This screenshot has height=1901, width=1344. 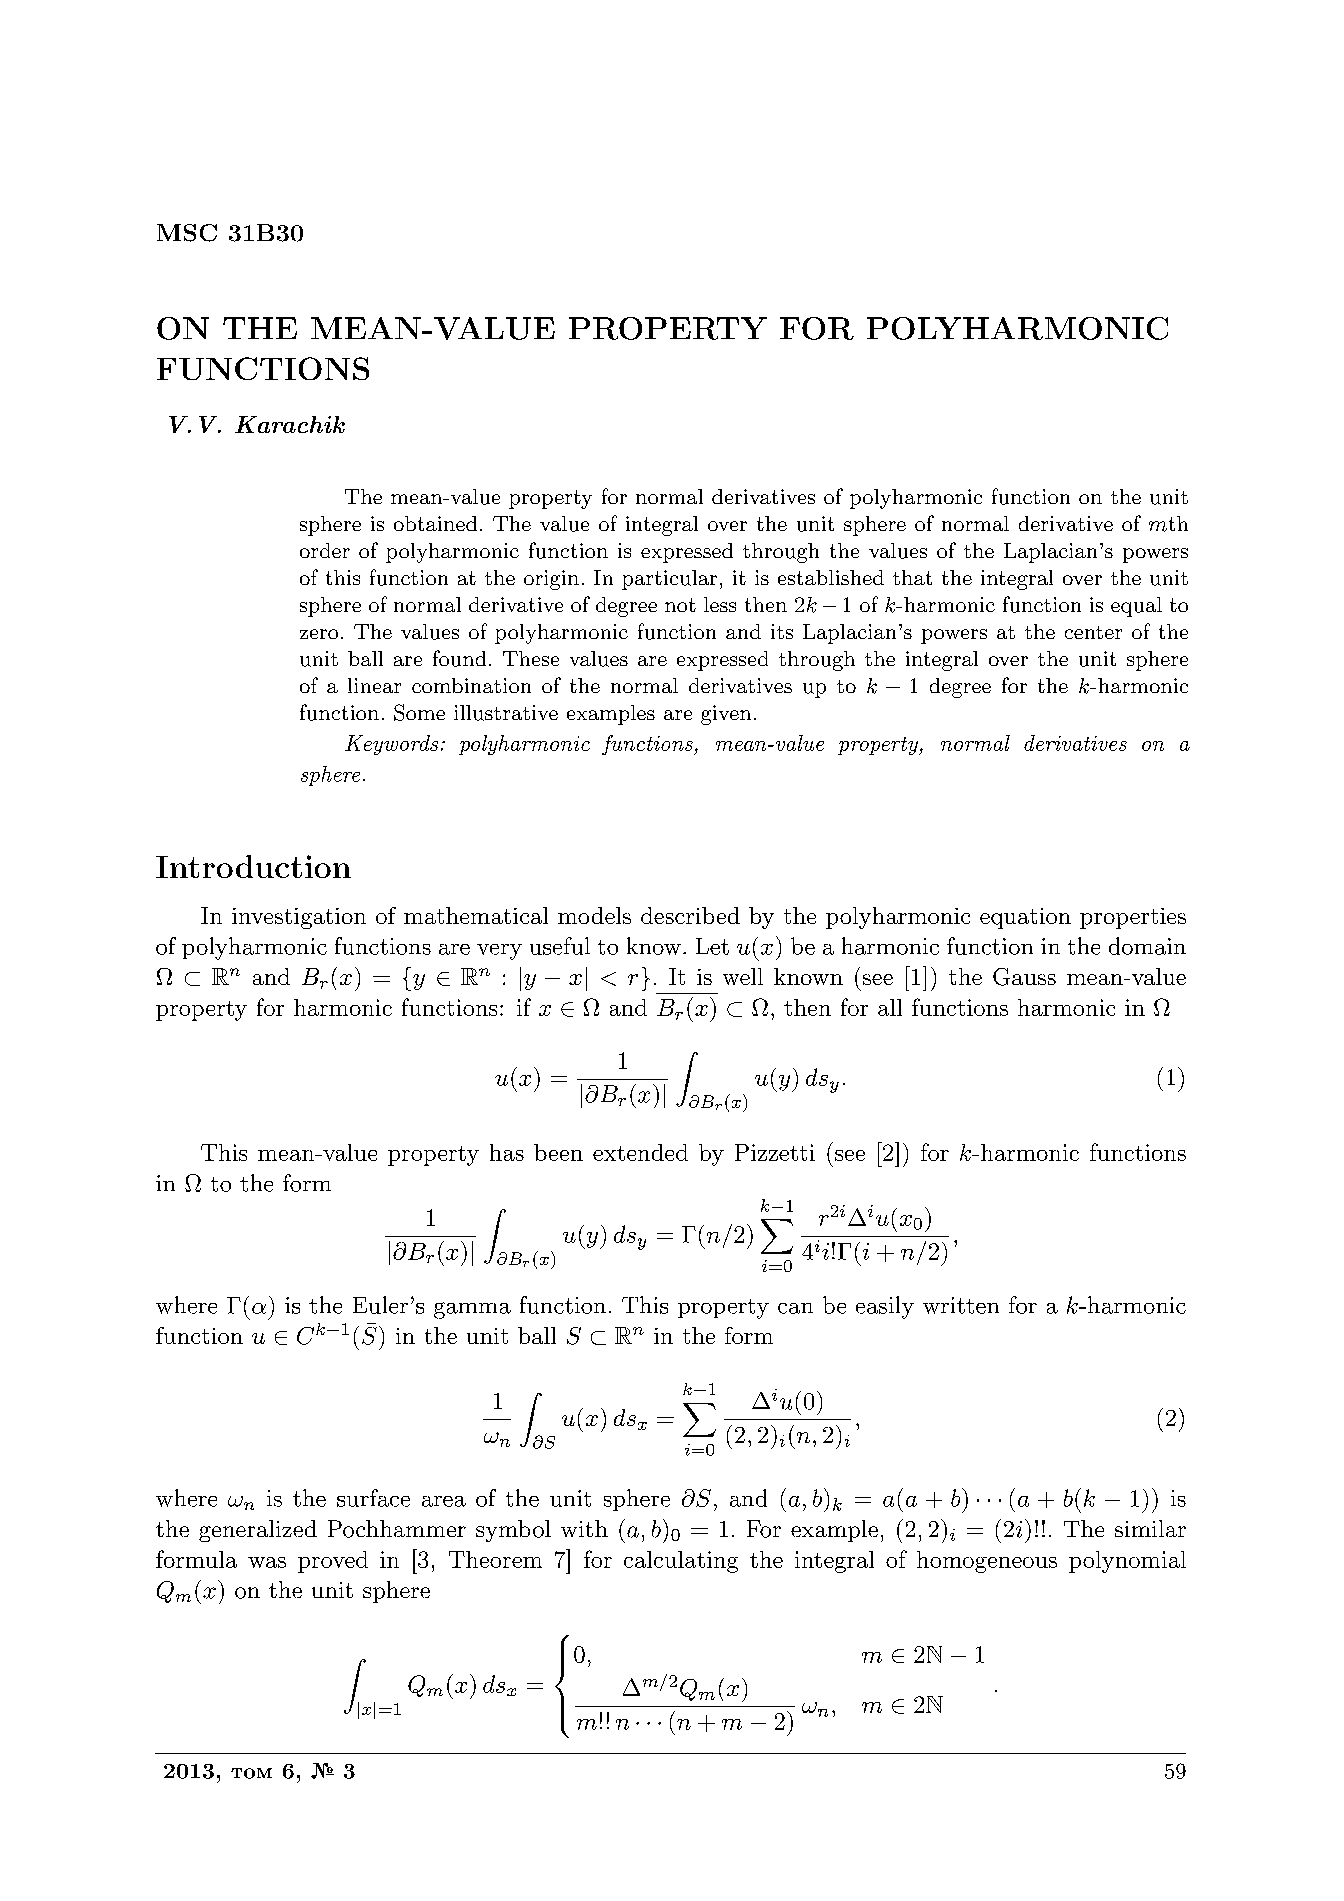 What do you see at coordinates (258, 1531) in the screenshot?
I see `generalized` at bounding box center [258, 1531].
